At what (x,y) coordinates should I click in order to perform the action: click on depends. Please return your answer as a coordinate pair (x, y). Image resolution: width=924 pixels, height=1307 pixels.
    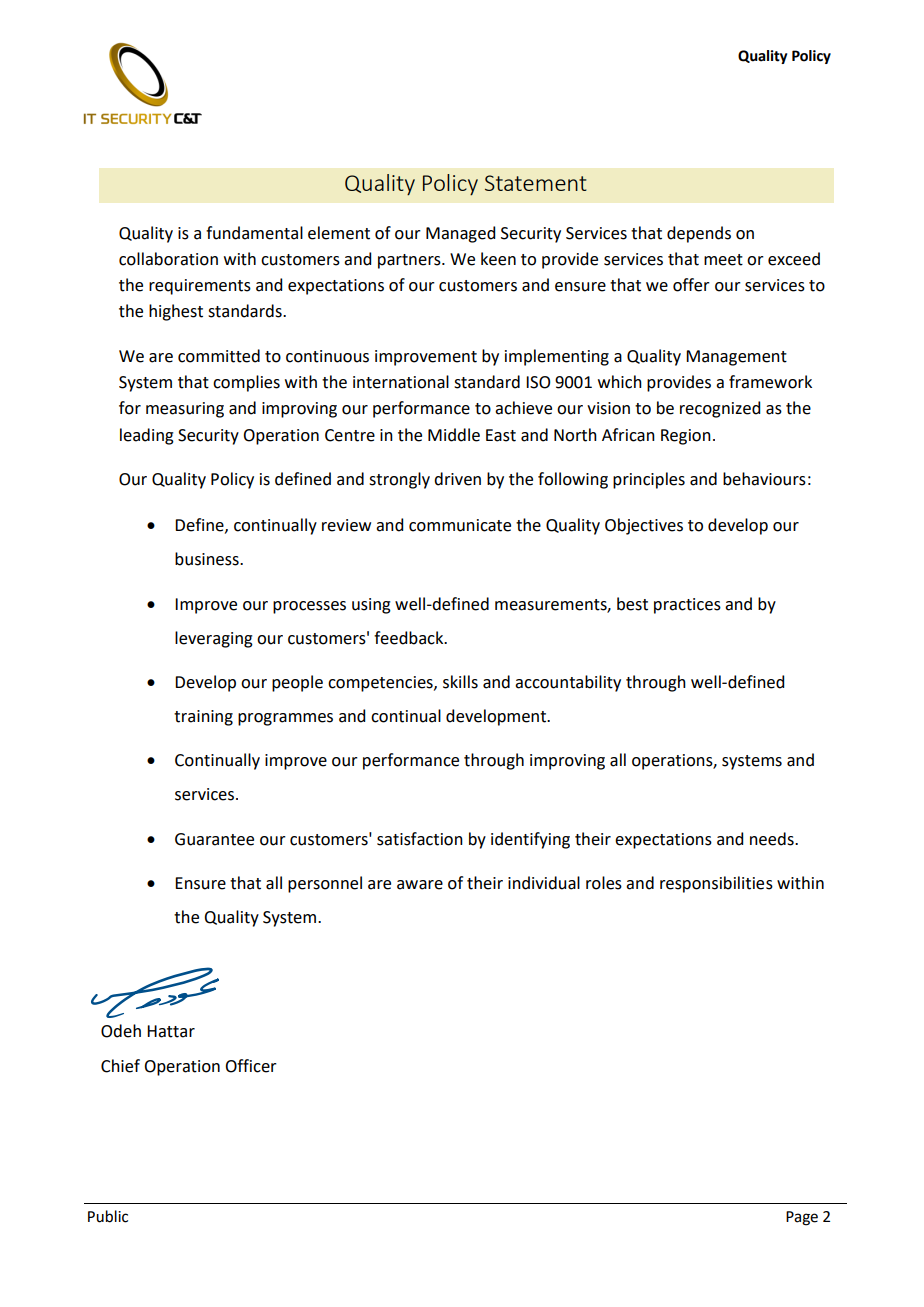
    Looking at the image, I should click on (699, 234).
